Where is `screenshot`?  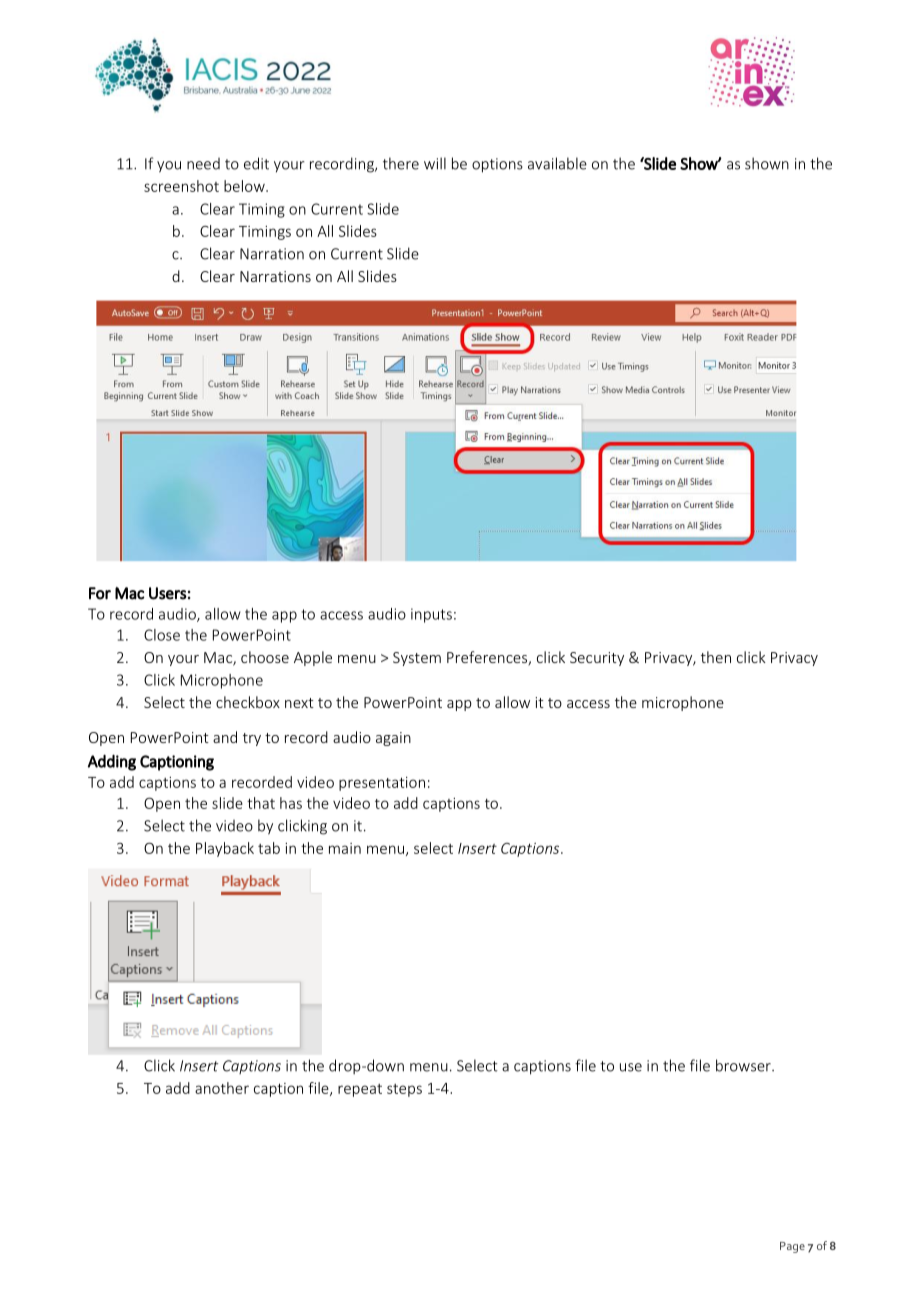
screenshot is located at coordinates (181, 186).
